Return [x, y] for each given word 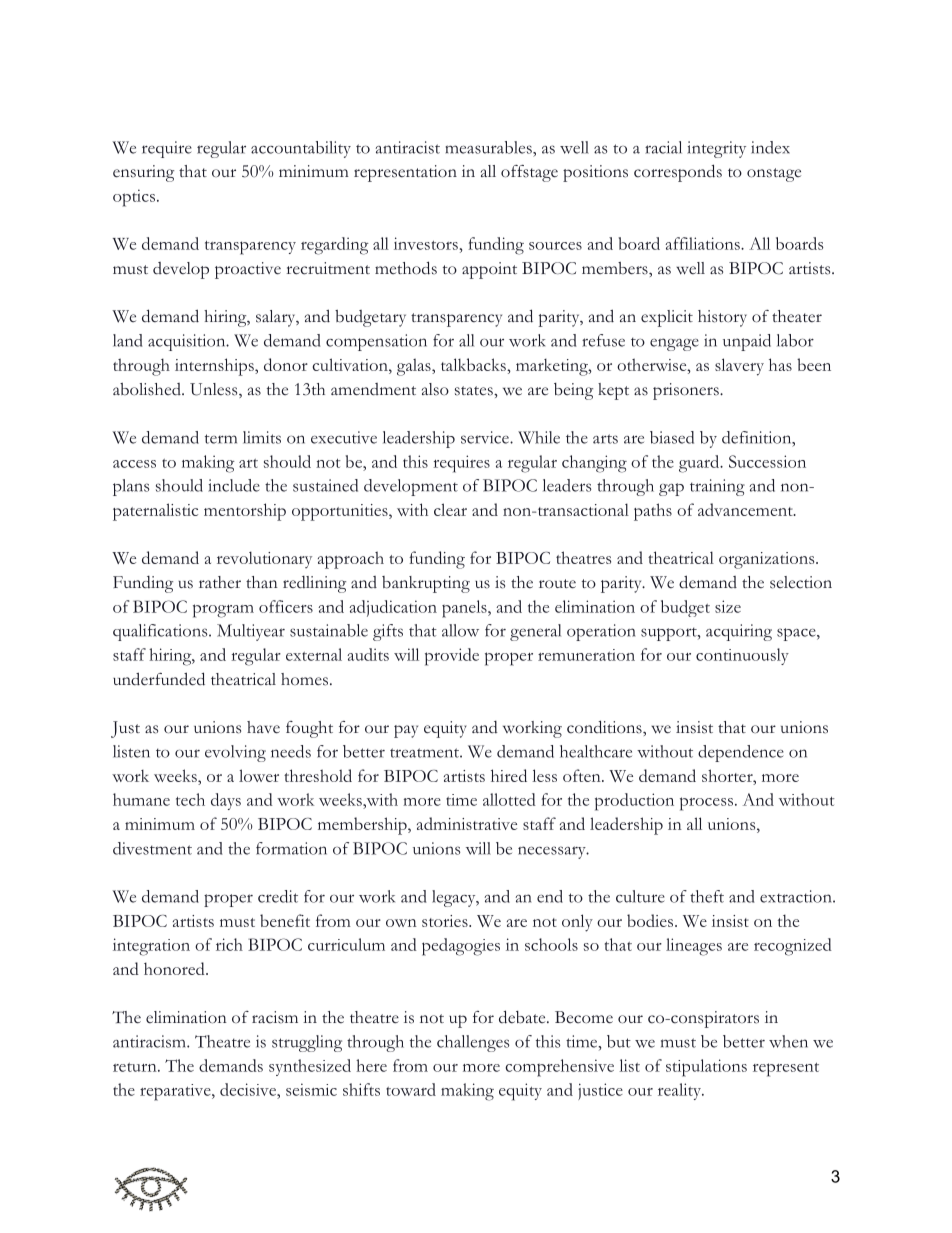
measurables [489, 147]
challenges [473, 1043]
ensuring [143, 173]
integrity [716, 149]
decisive [249, 1089]
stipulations [706, 1068]
